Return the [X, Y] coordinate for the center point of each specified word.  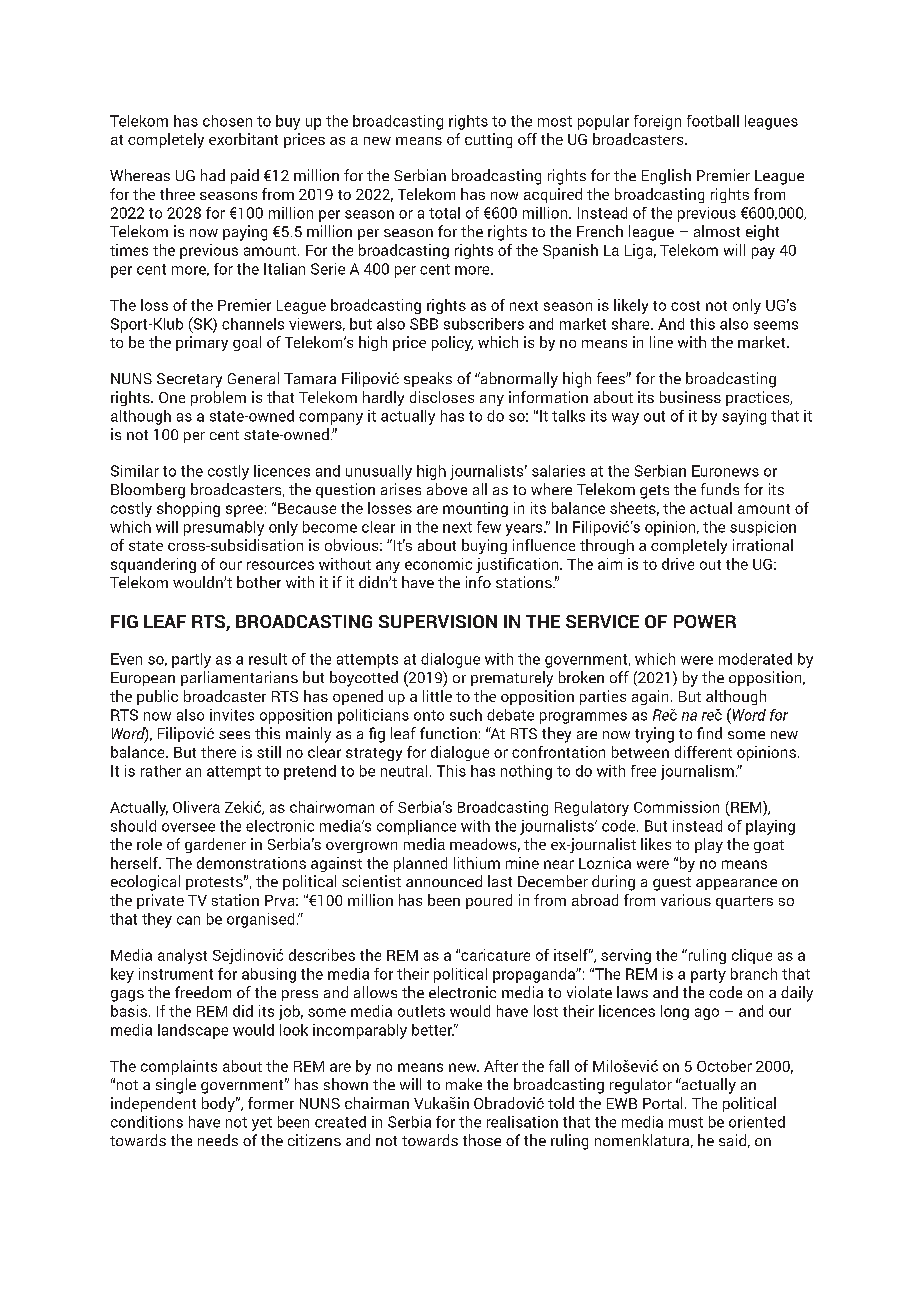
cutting [488, 140]
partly [191, 660]
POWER [705, 621]
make [464, 1084]
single [176, 1086]
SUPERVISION [438, 621]
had [213, 175]
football [713, 121]
